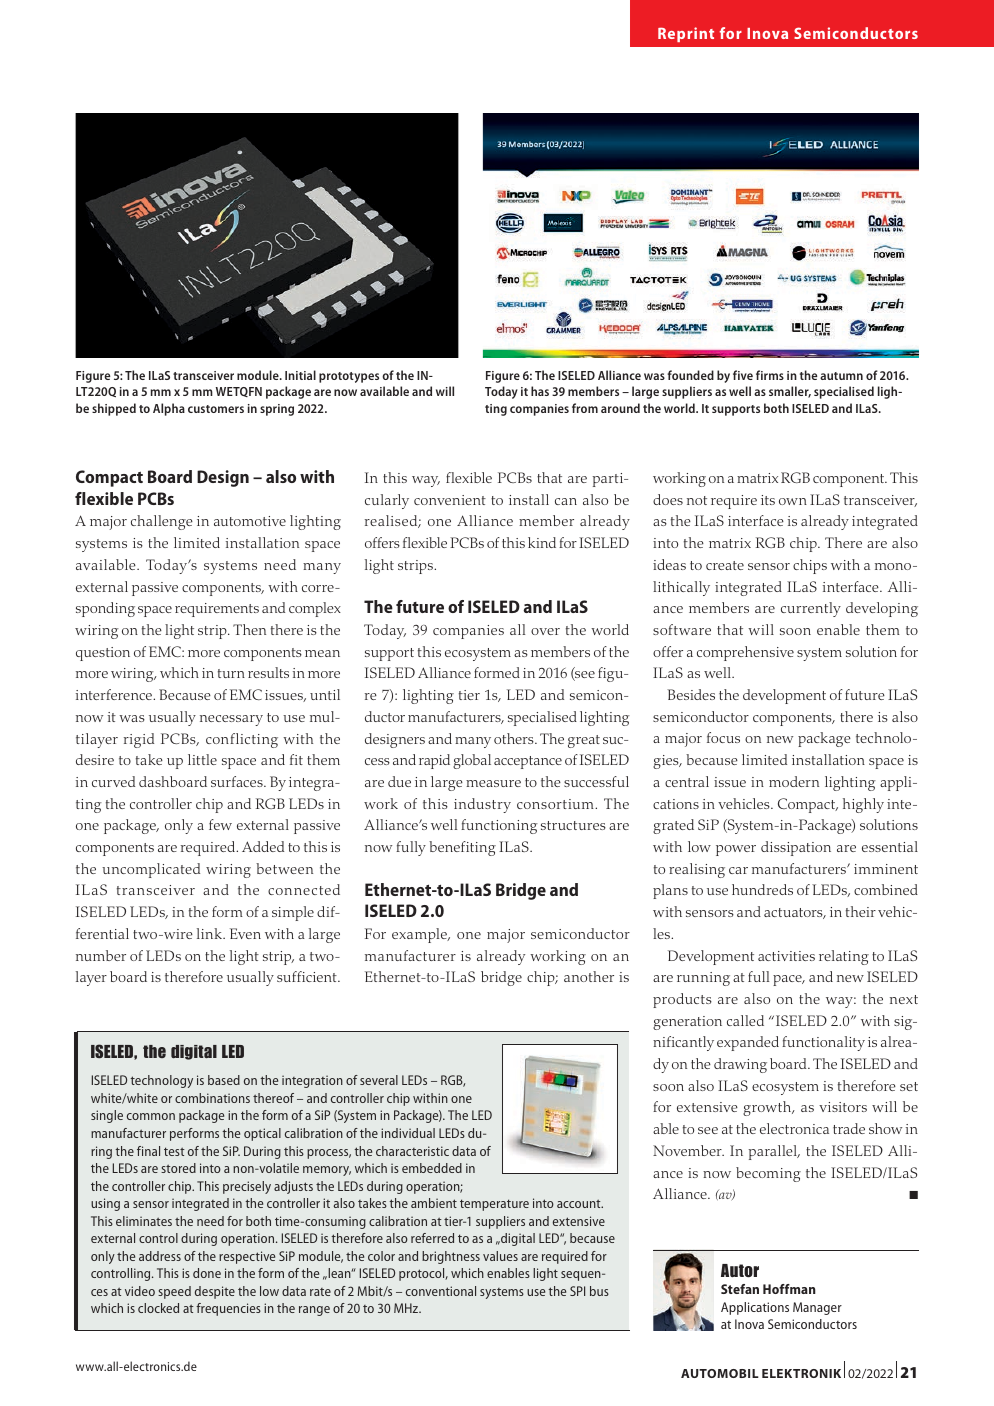 This screenshot has width=994, height=1406. I want to click on done, so click(207, 1273).
